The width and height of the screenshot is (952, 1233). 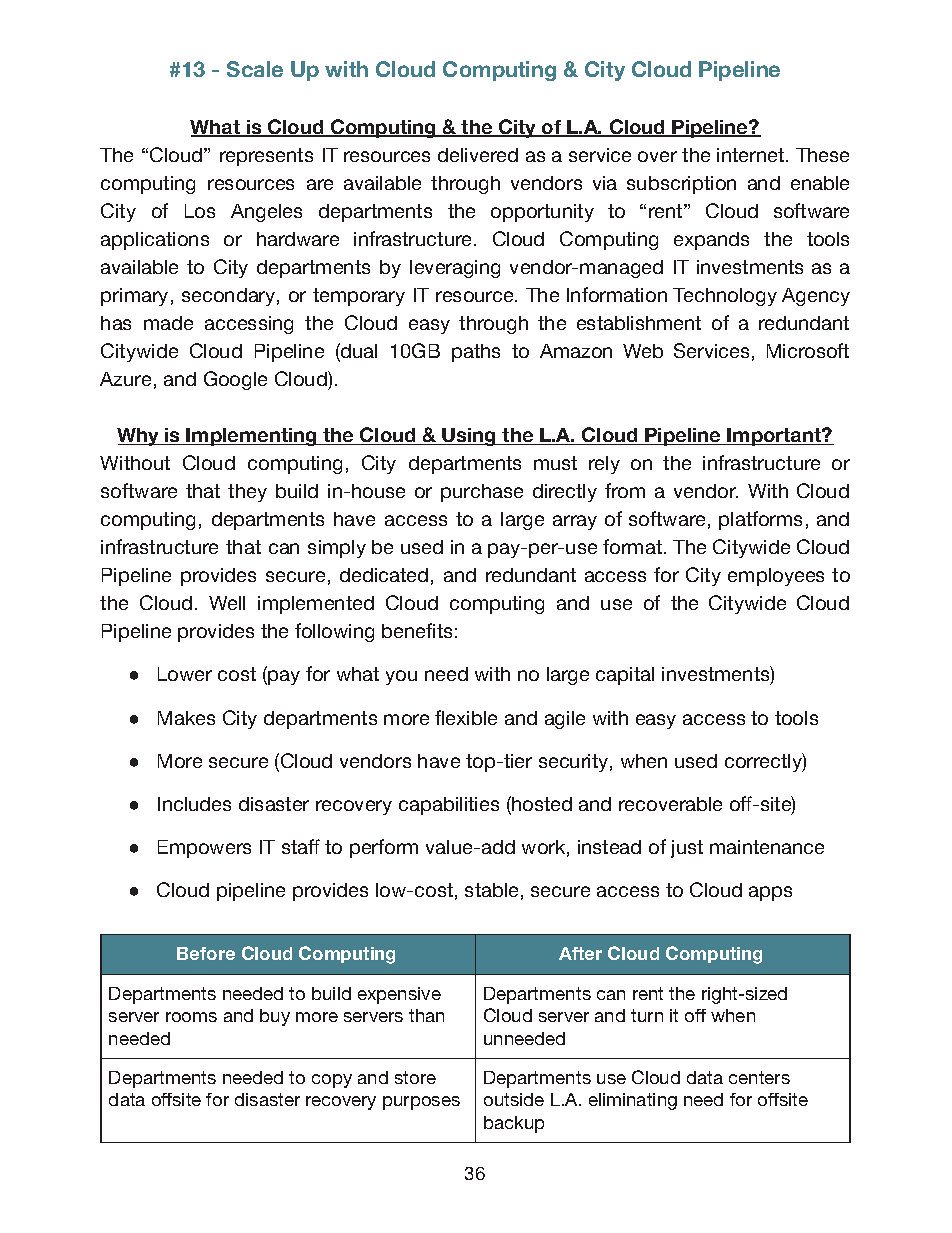 I want to click on delivered, so click(x=478, y=155).
